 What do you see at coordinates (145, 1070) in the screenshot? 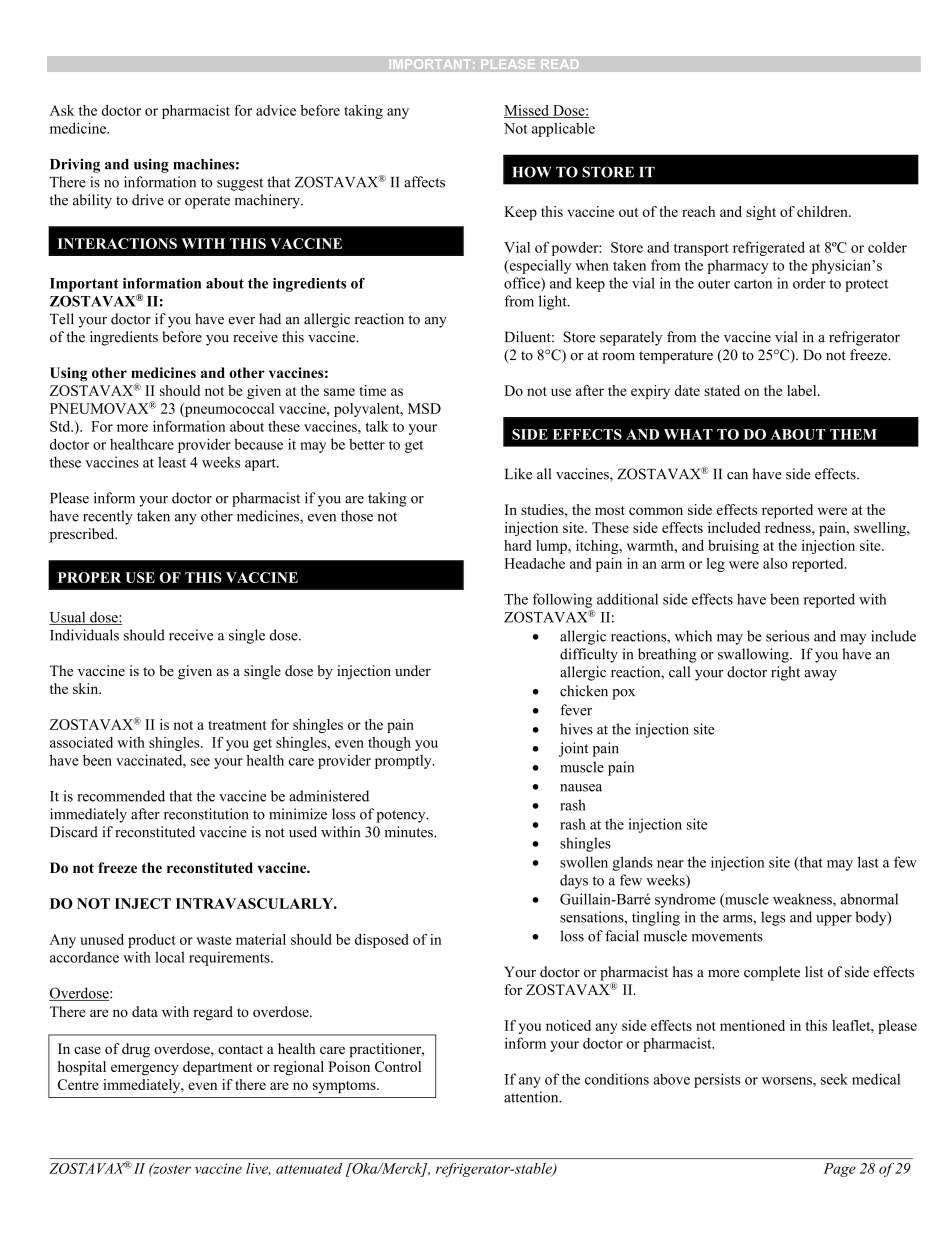
I see `emergency` at bounding box center [145, 1070].
